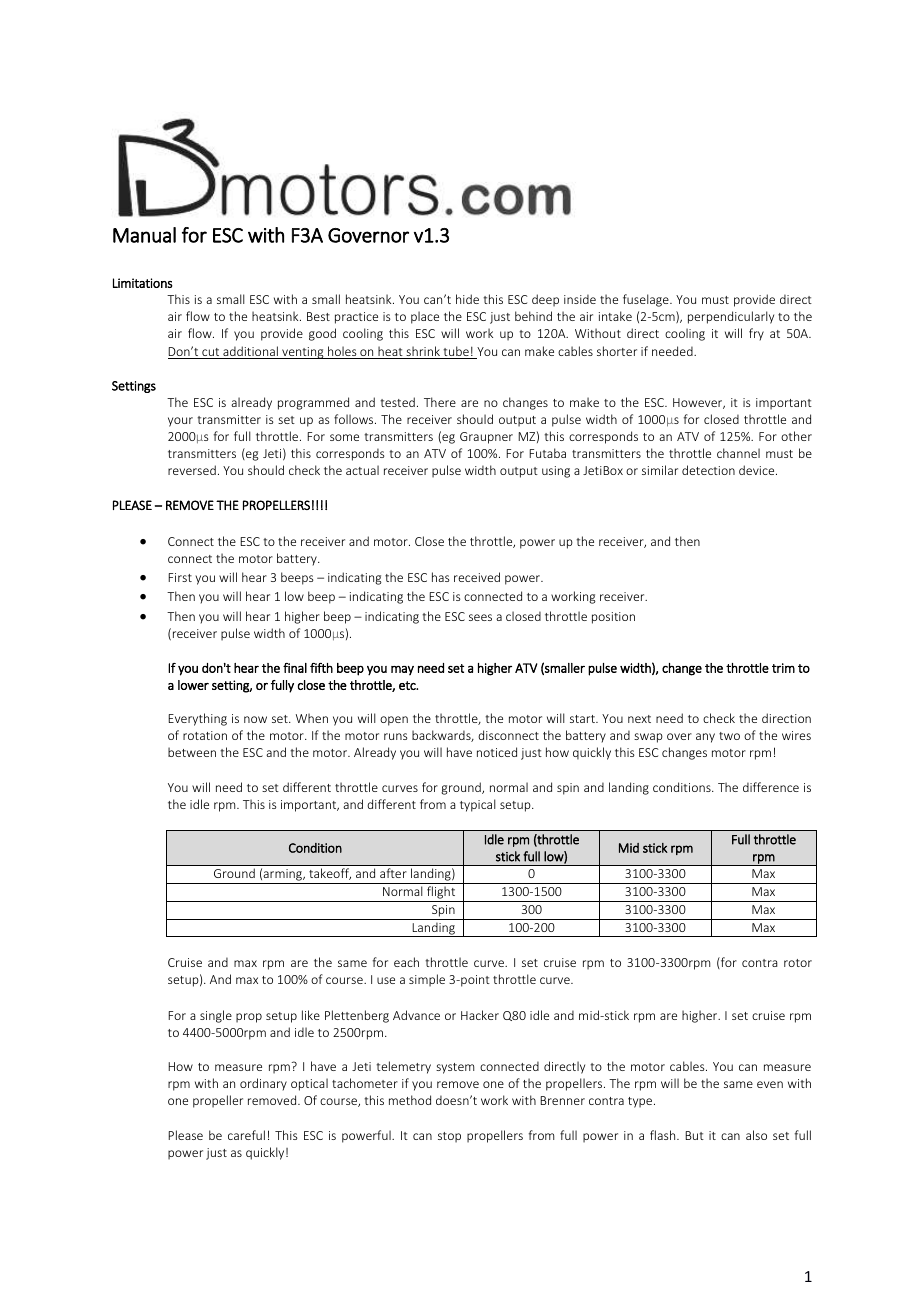  Describe the element at coordinates (708, 470) in the image. I see `detection` at that location.
